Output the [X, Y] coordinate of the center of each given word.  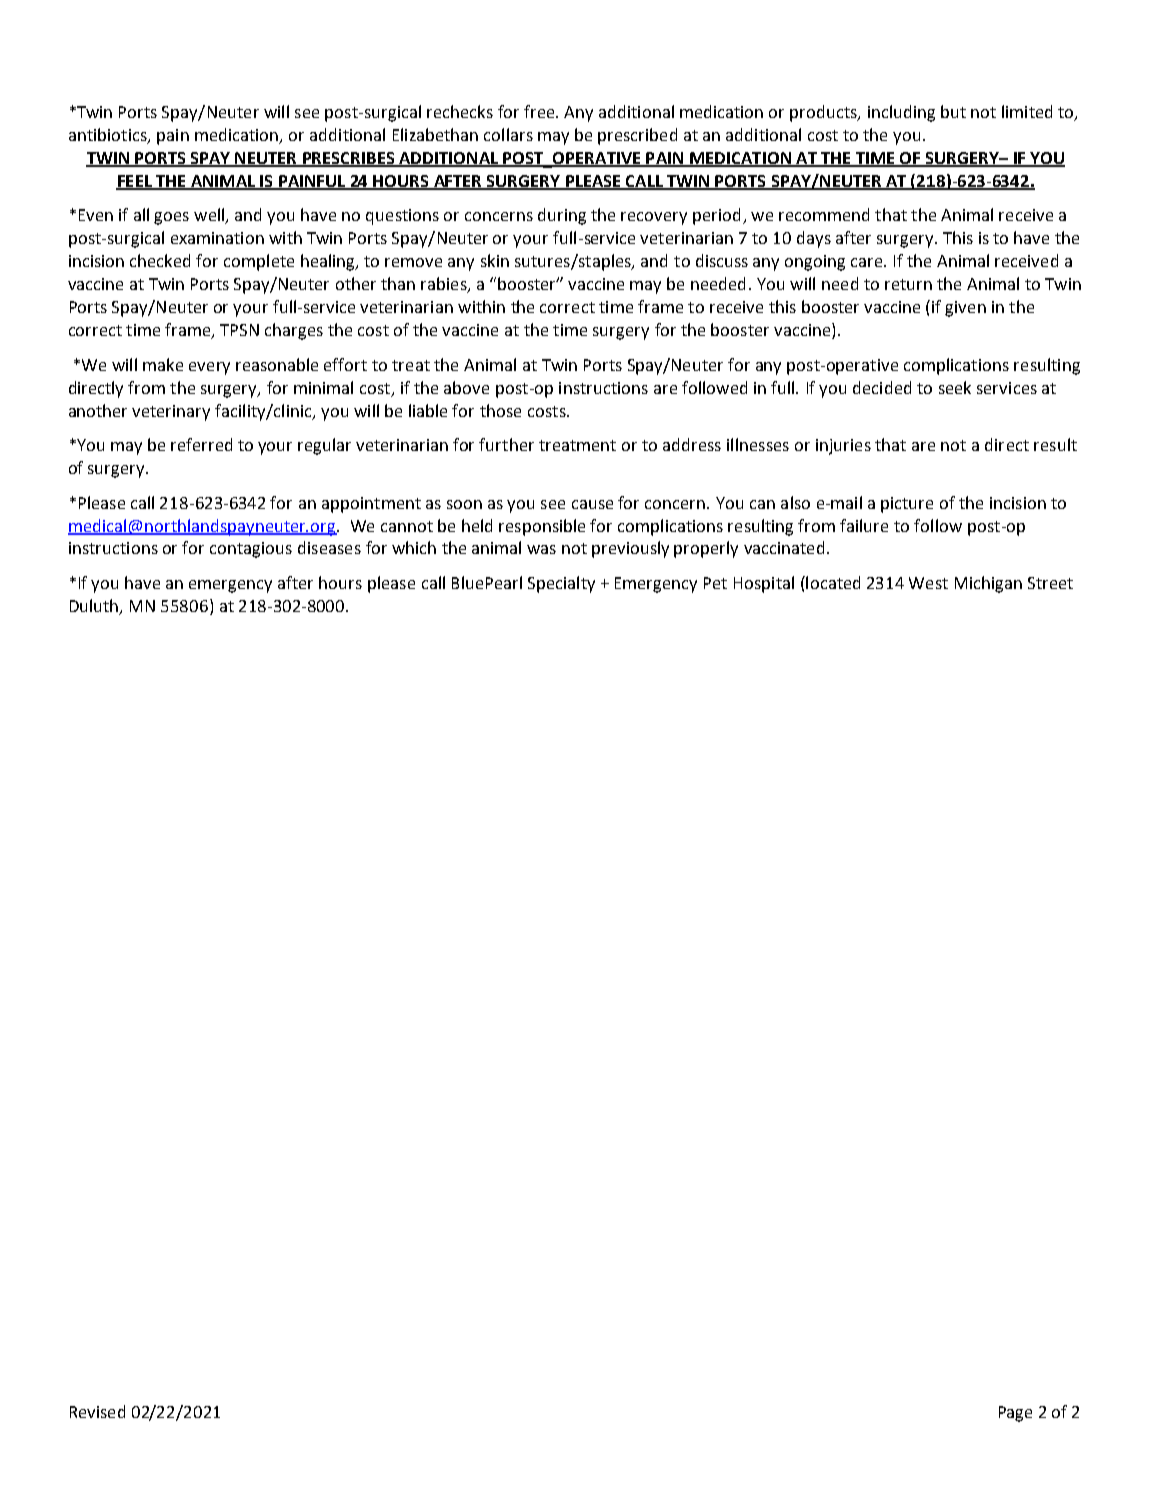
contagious [251, 550]
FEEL [135, 182]
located [832, 582]
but [953, 111]
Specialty [561, 584]
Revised [97, 1411]
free [540, 111]
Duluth [95, 607]
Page [1015, 1414]
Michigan [988, 584]
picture [907, 505]
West [928, 583]
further [506, 444]
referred [201, 444]
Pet [715, 583]
